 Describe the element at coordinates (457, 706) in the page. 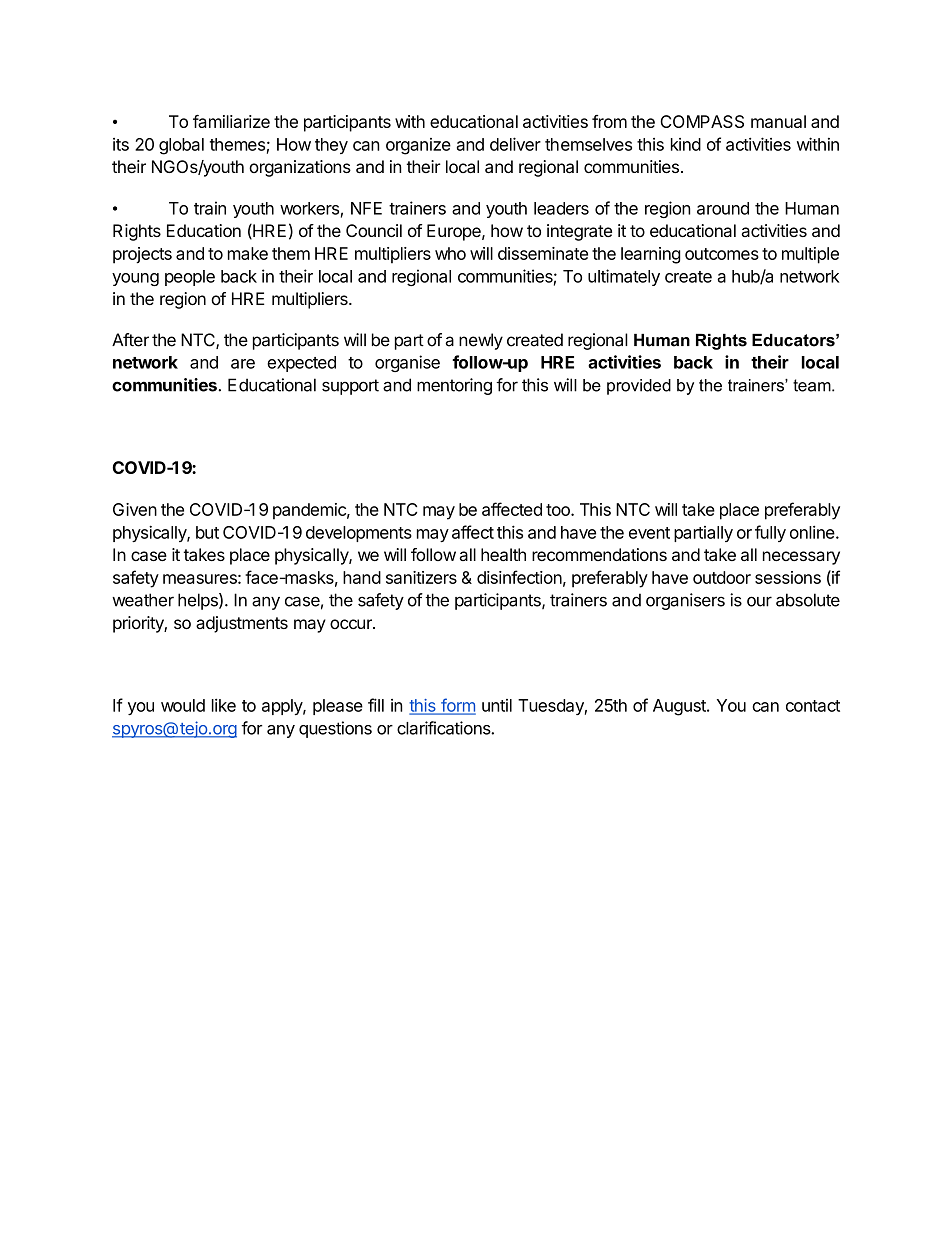

I see `form` at that location.
